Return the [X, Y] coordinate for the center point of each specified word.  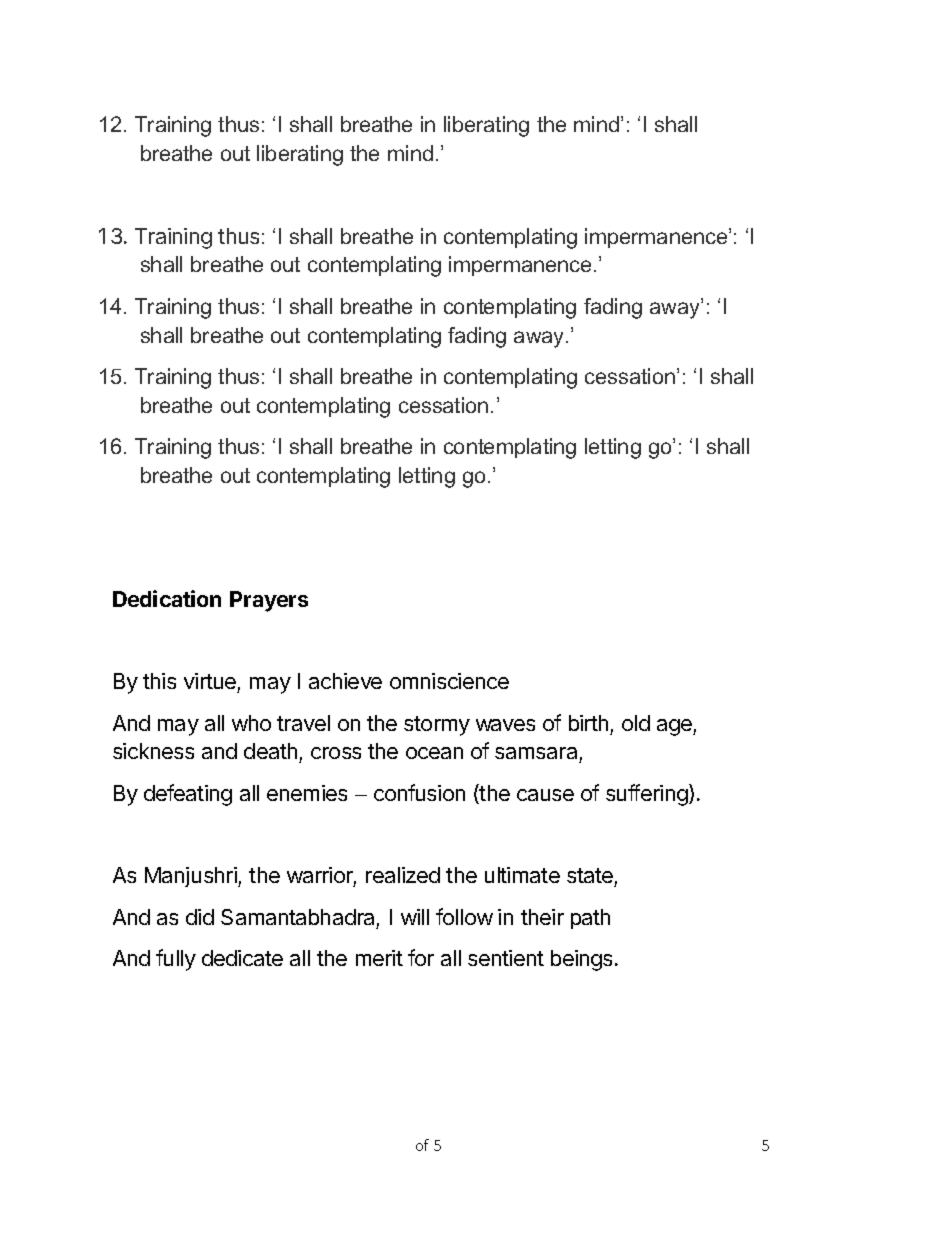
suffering [648, 795]
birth [588, 723]
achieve [345, 681]
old [636, 723]
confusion [419, 792]
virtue [211, 683]
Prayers [269, 601]
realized [403, 875]
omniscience [449, 681]
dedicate [242, 958]
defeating [188, 795]
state [591, 877]
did [200, 917]
